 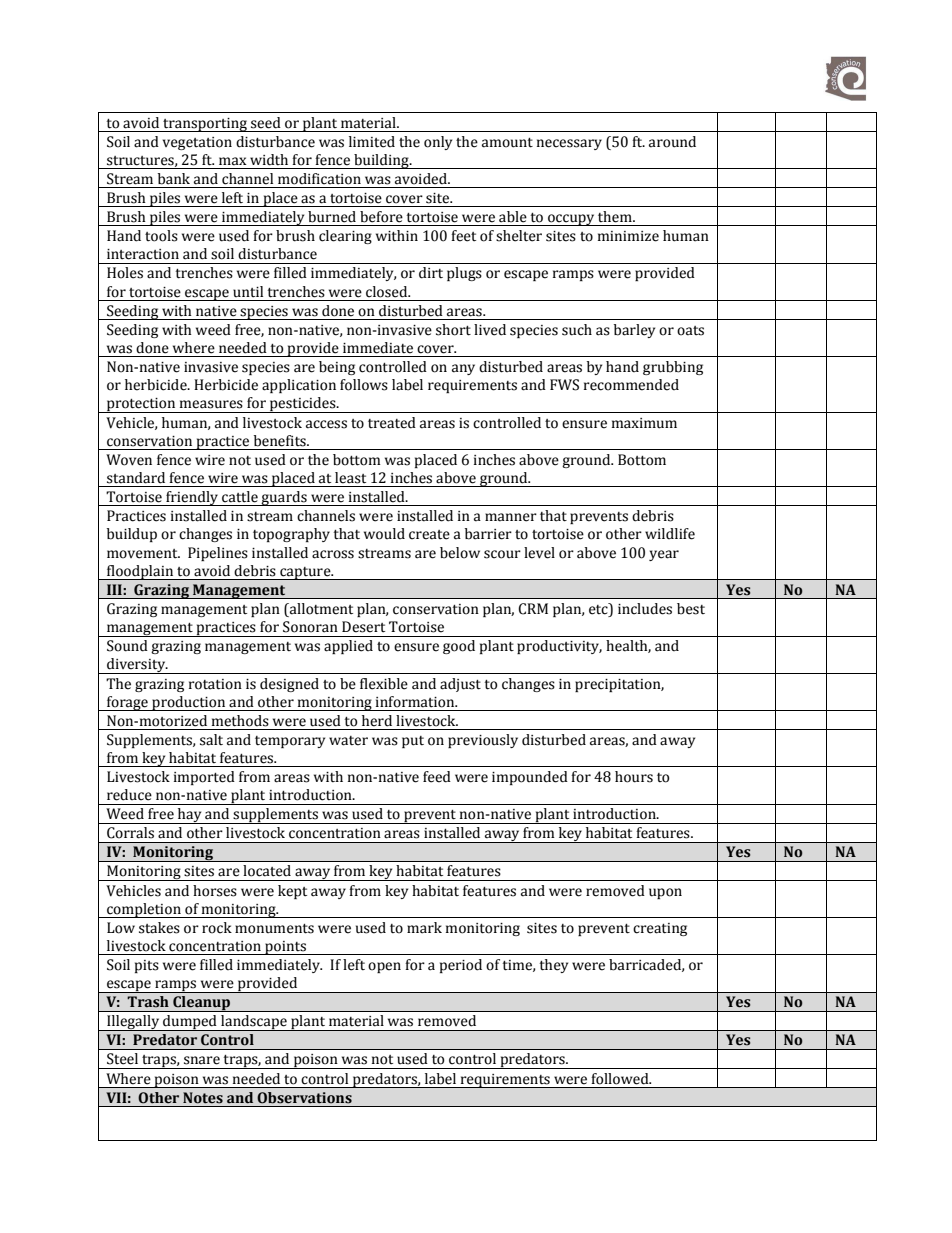 What do you see at coordinates (197, 143) in the image?
I see `vegetation` at bounding box center [197, 143].
